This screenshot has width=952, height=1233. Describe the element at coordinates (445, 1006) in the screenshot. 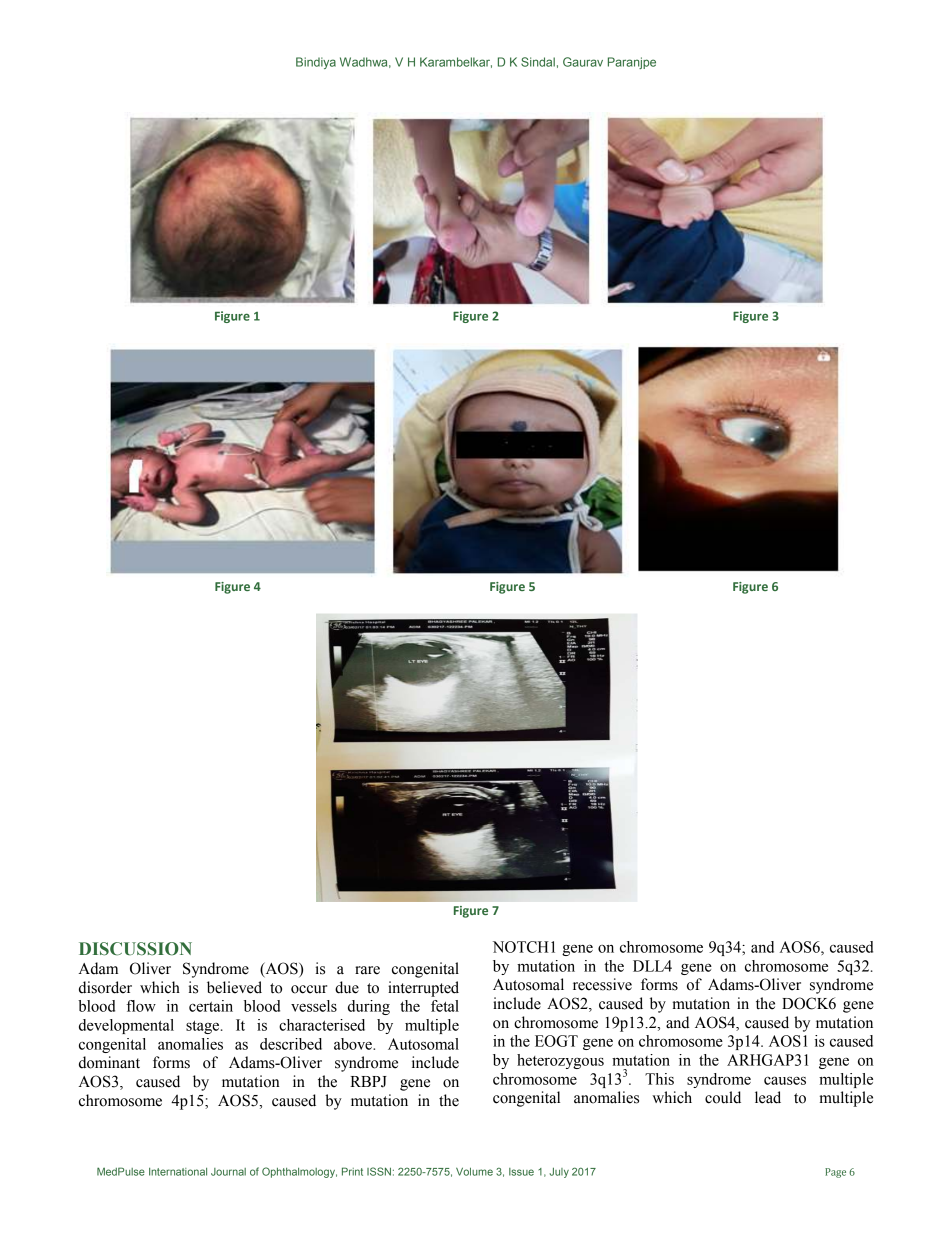

I see `fetal` at that location.
